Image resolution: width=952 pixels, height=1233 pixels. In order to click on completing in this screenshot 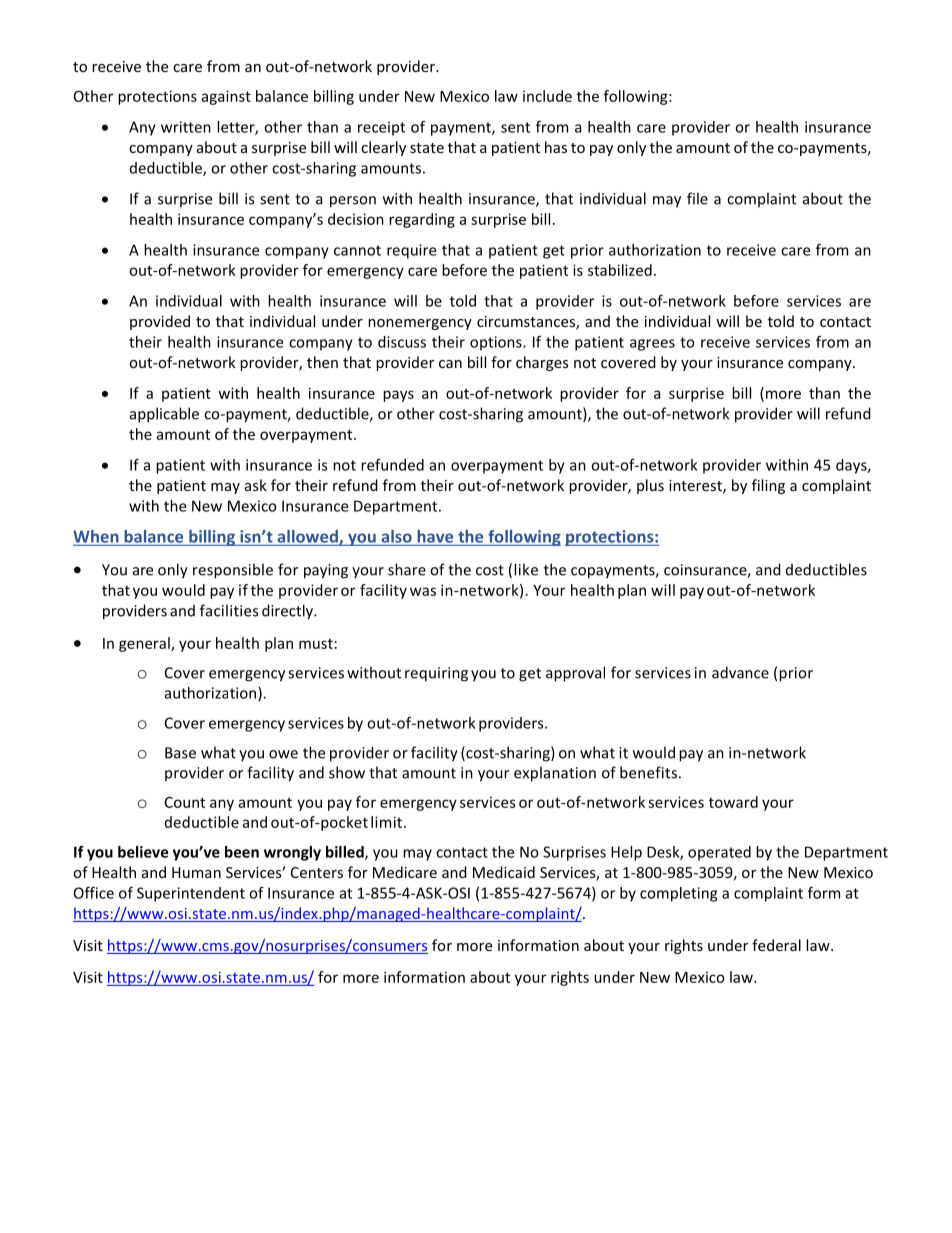, I will do `click(678, 894)`.
